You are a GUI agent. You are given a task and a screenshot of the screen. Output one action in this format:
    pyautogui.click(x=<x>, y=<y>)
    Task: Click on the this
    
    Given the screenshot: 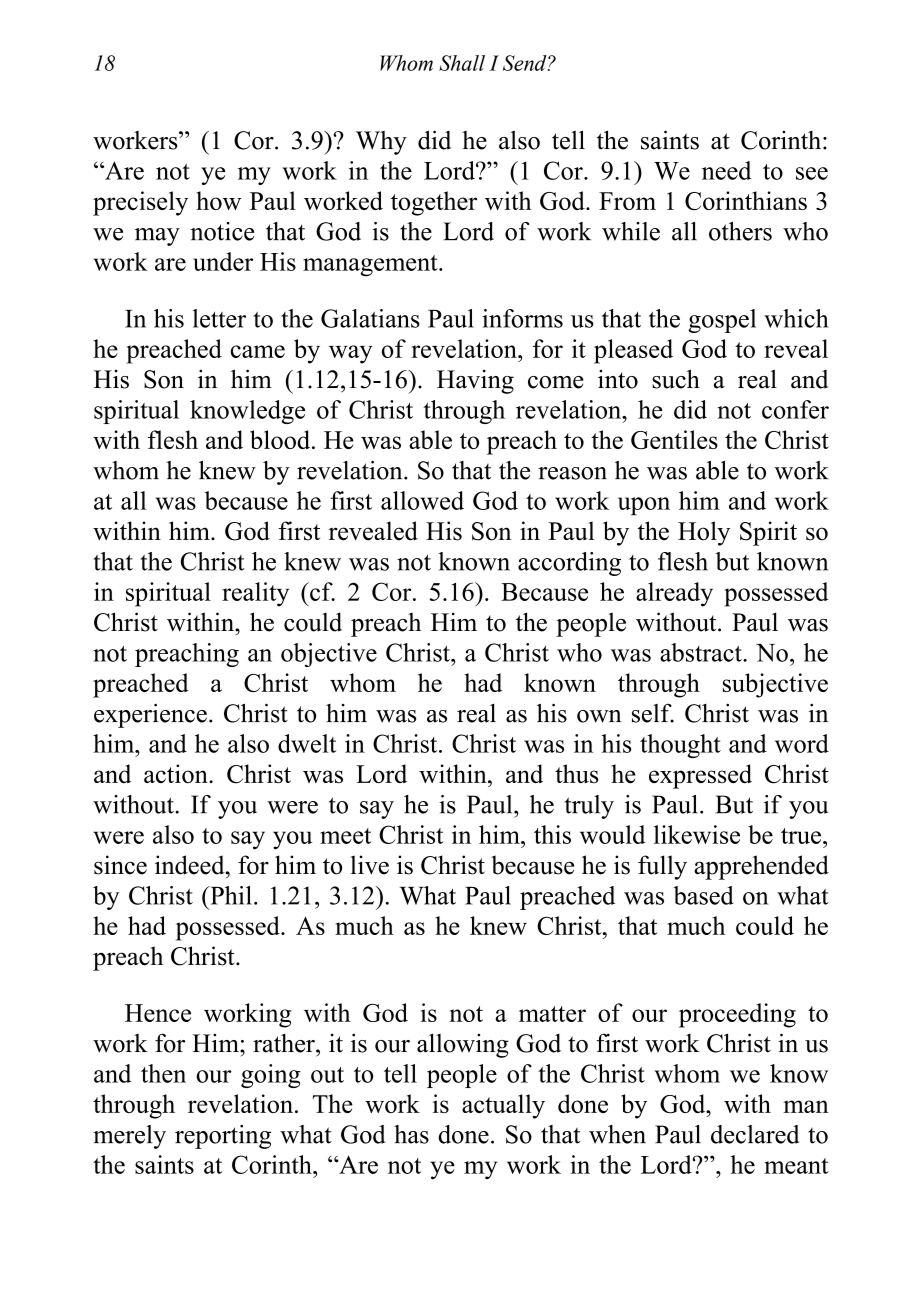 What is the action you would take?
    pyautogui.click(x=552, y=834)
